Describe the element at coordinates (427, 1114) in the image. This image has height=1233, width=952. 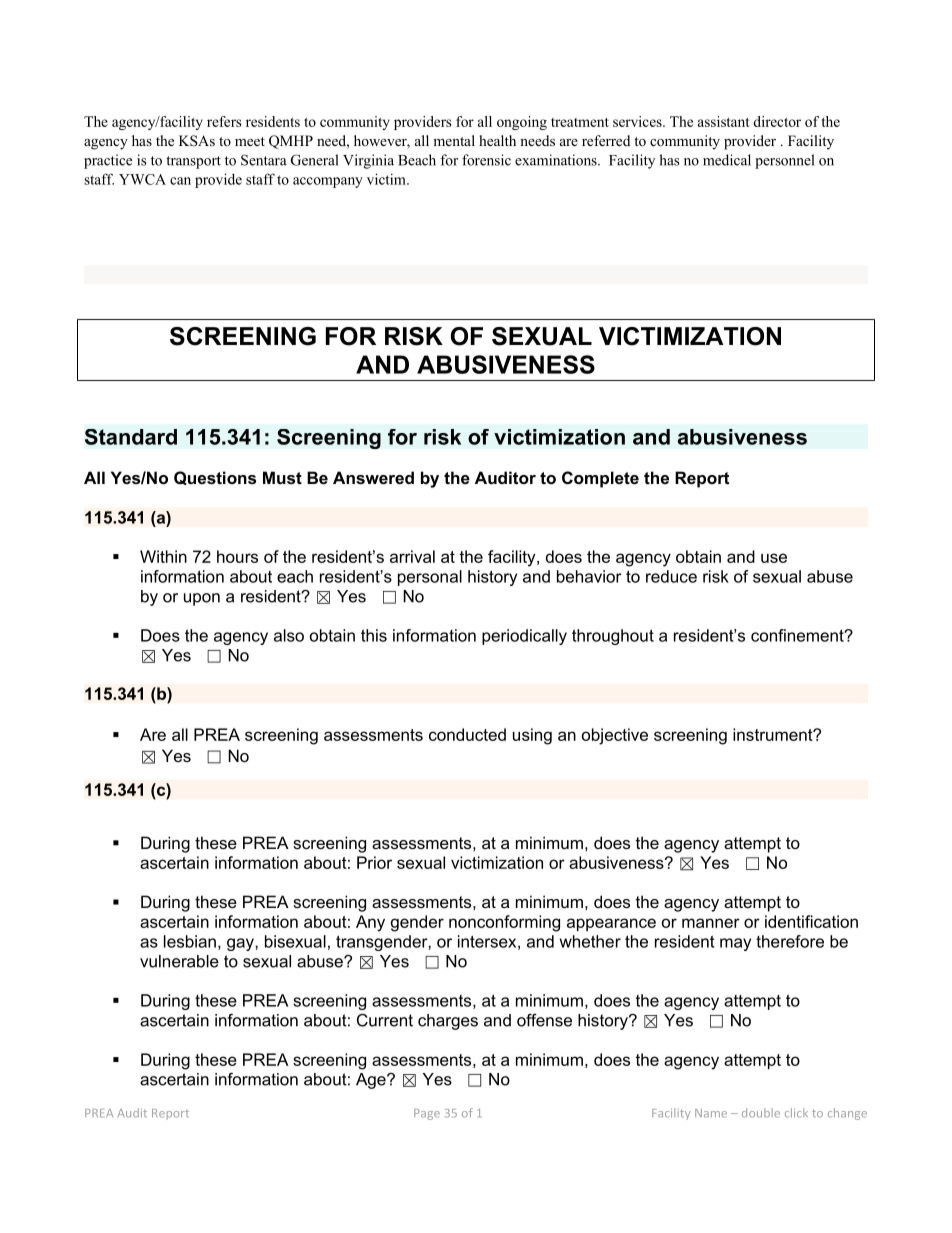
I see `Page` at that location.
